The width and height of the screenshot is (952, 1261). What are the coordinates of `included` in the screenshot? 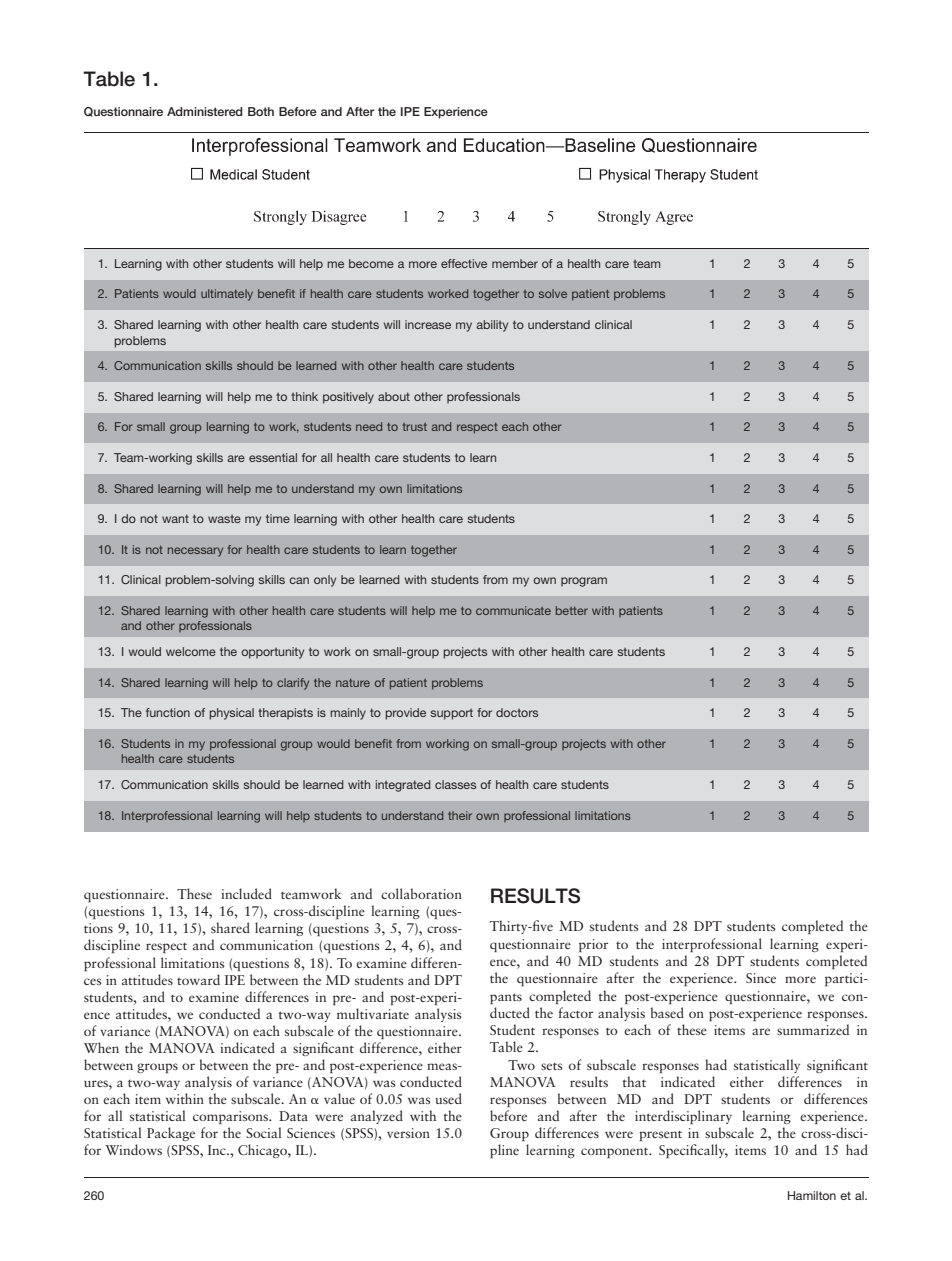 It's located at (246, 893).
